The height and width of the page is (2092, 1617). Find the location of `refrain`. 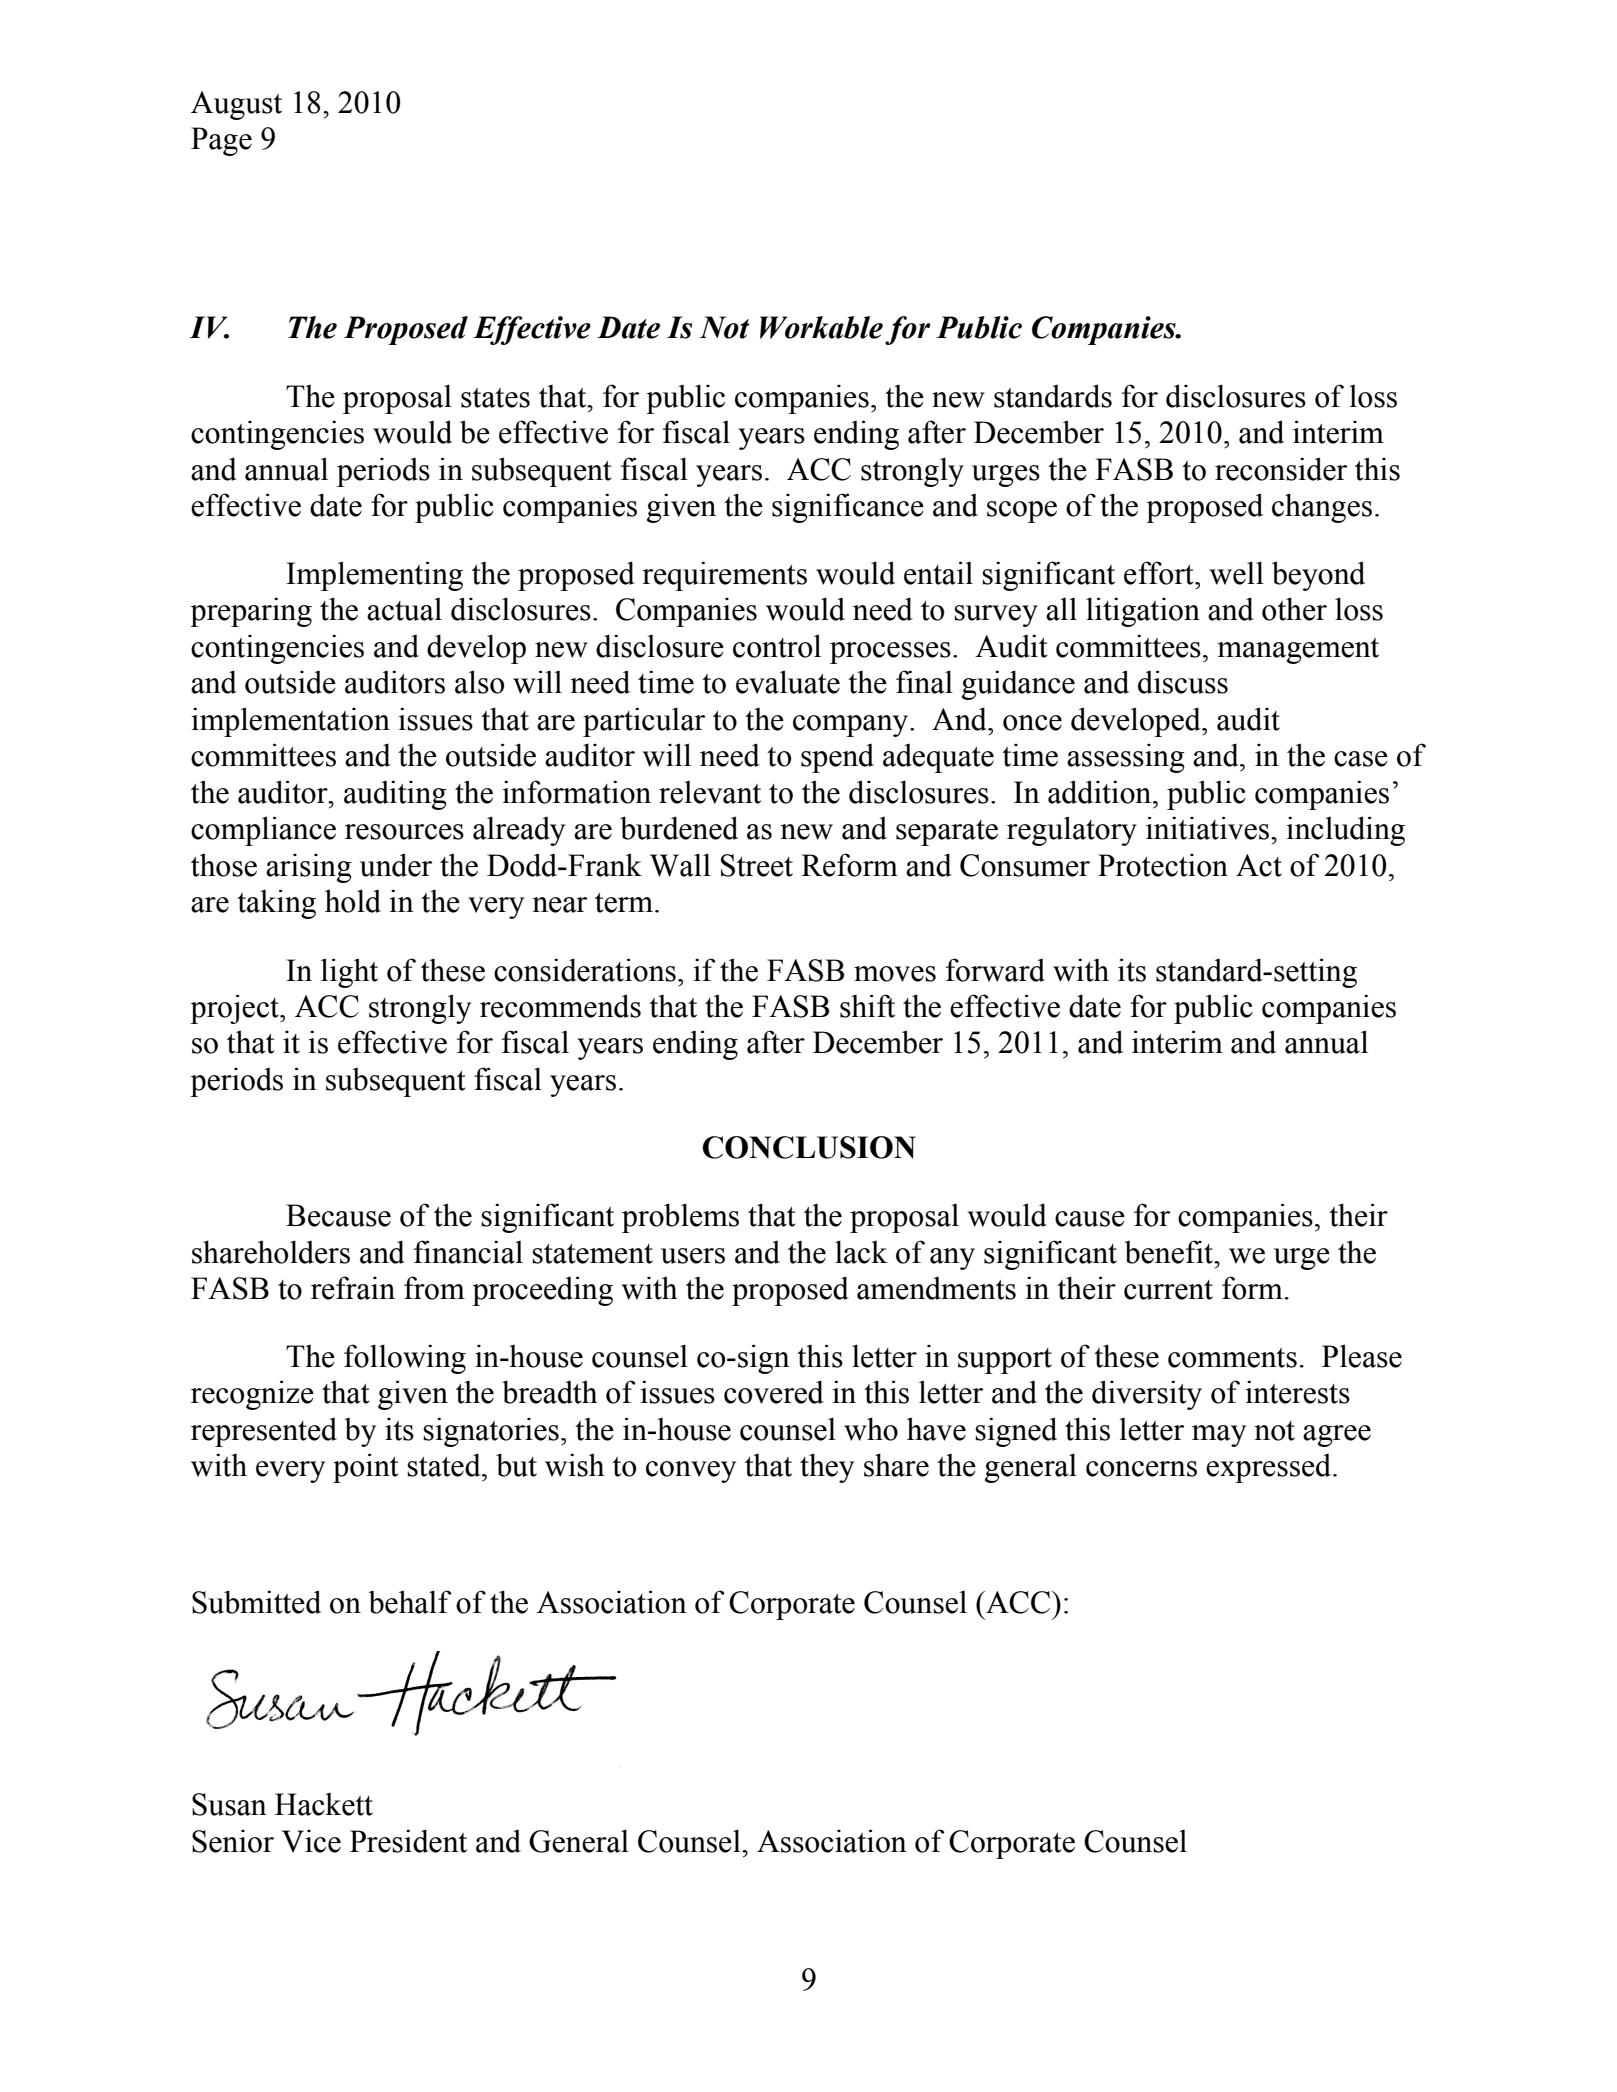

refrain is located at coordinates (353, 1288).
